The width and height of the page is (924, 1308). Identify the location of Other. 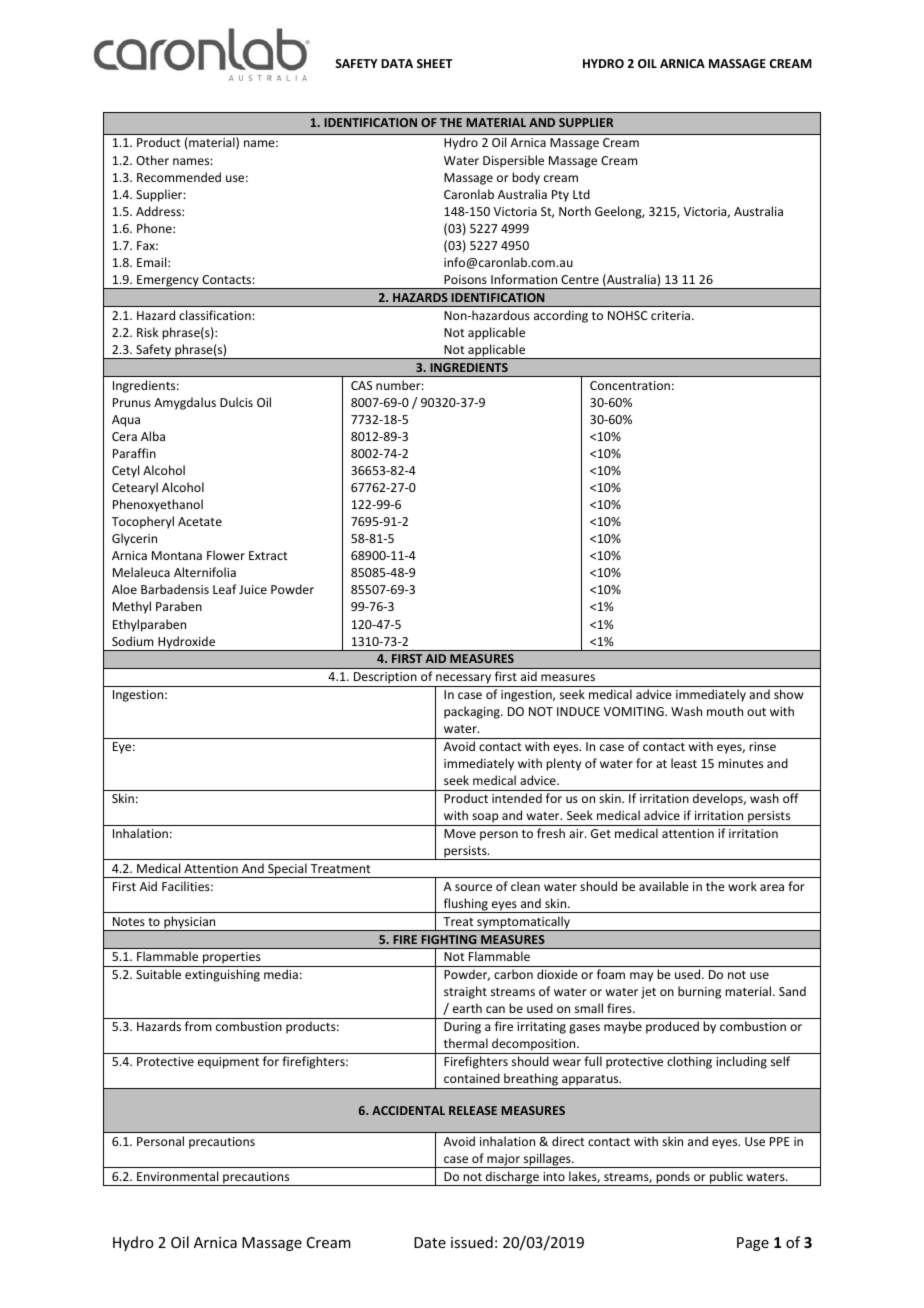
(152, 160).
